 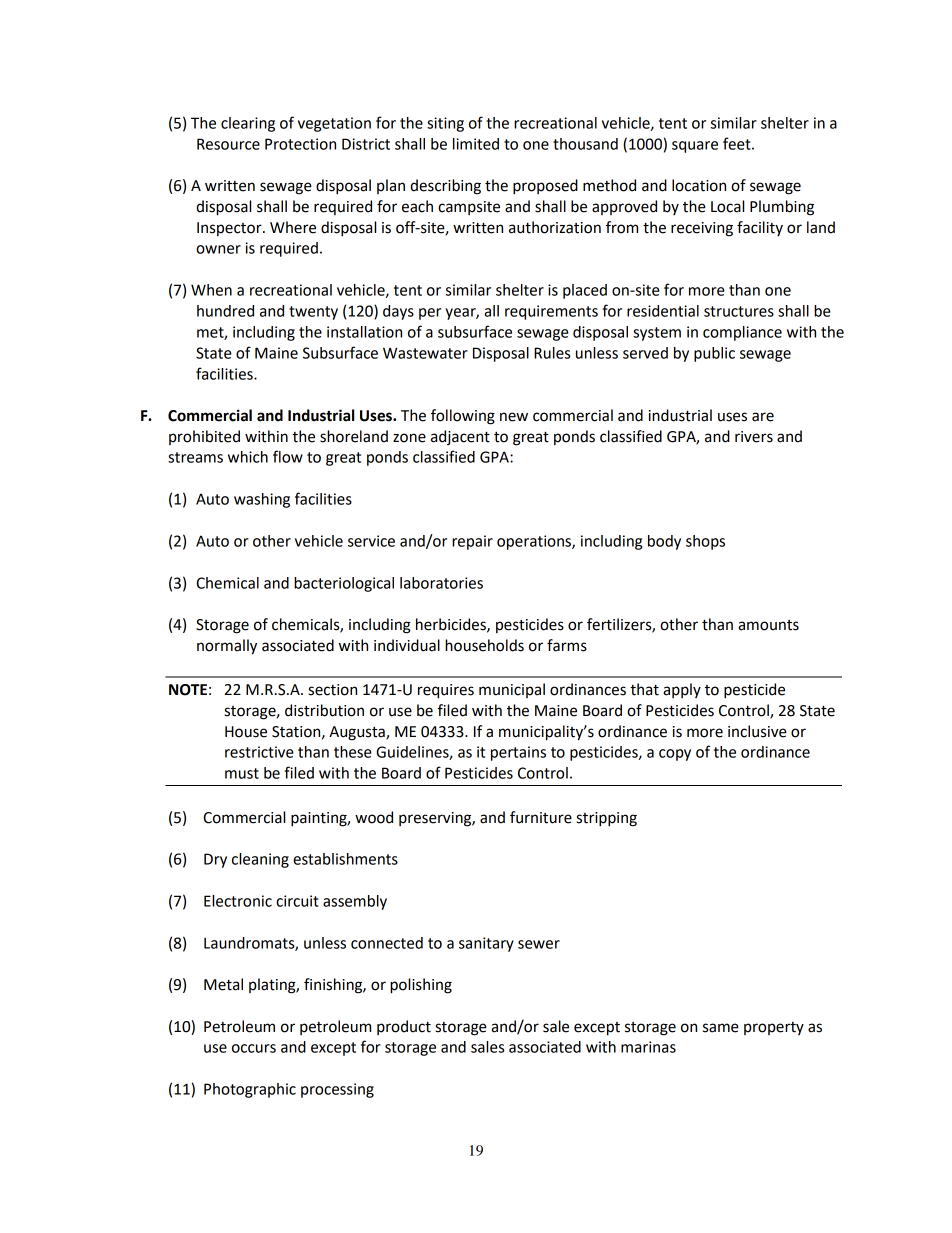 What do you see at coordinates (768, 625) in the document?
I see `amounts` at bounding box center [768, 625].
